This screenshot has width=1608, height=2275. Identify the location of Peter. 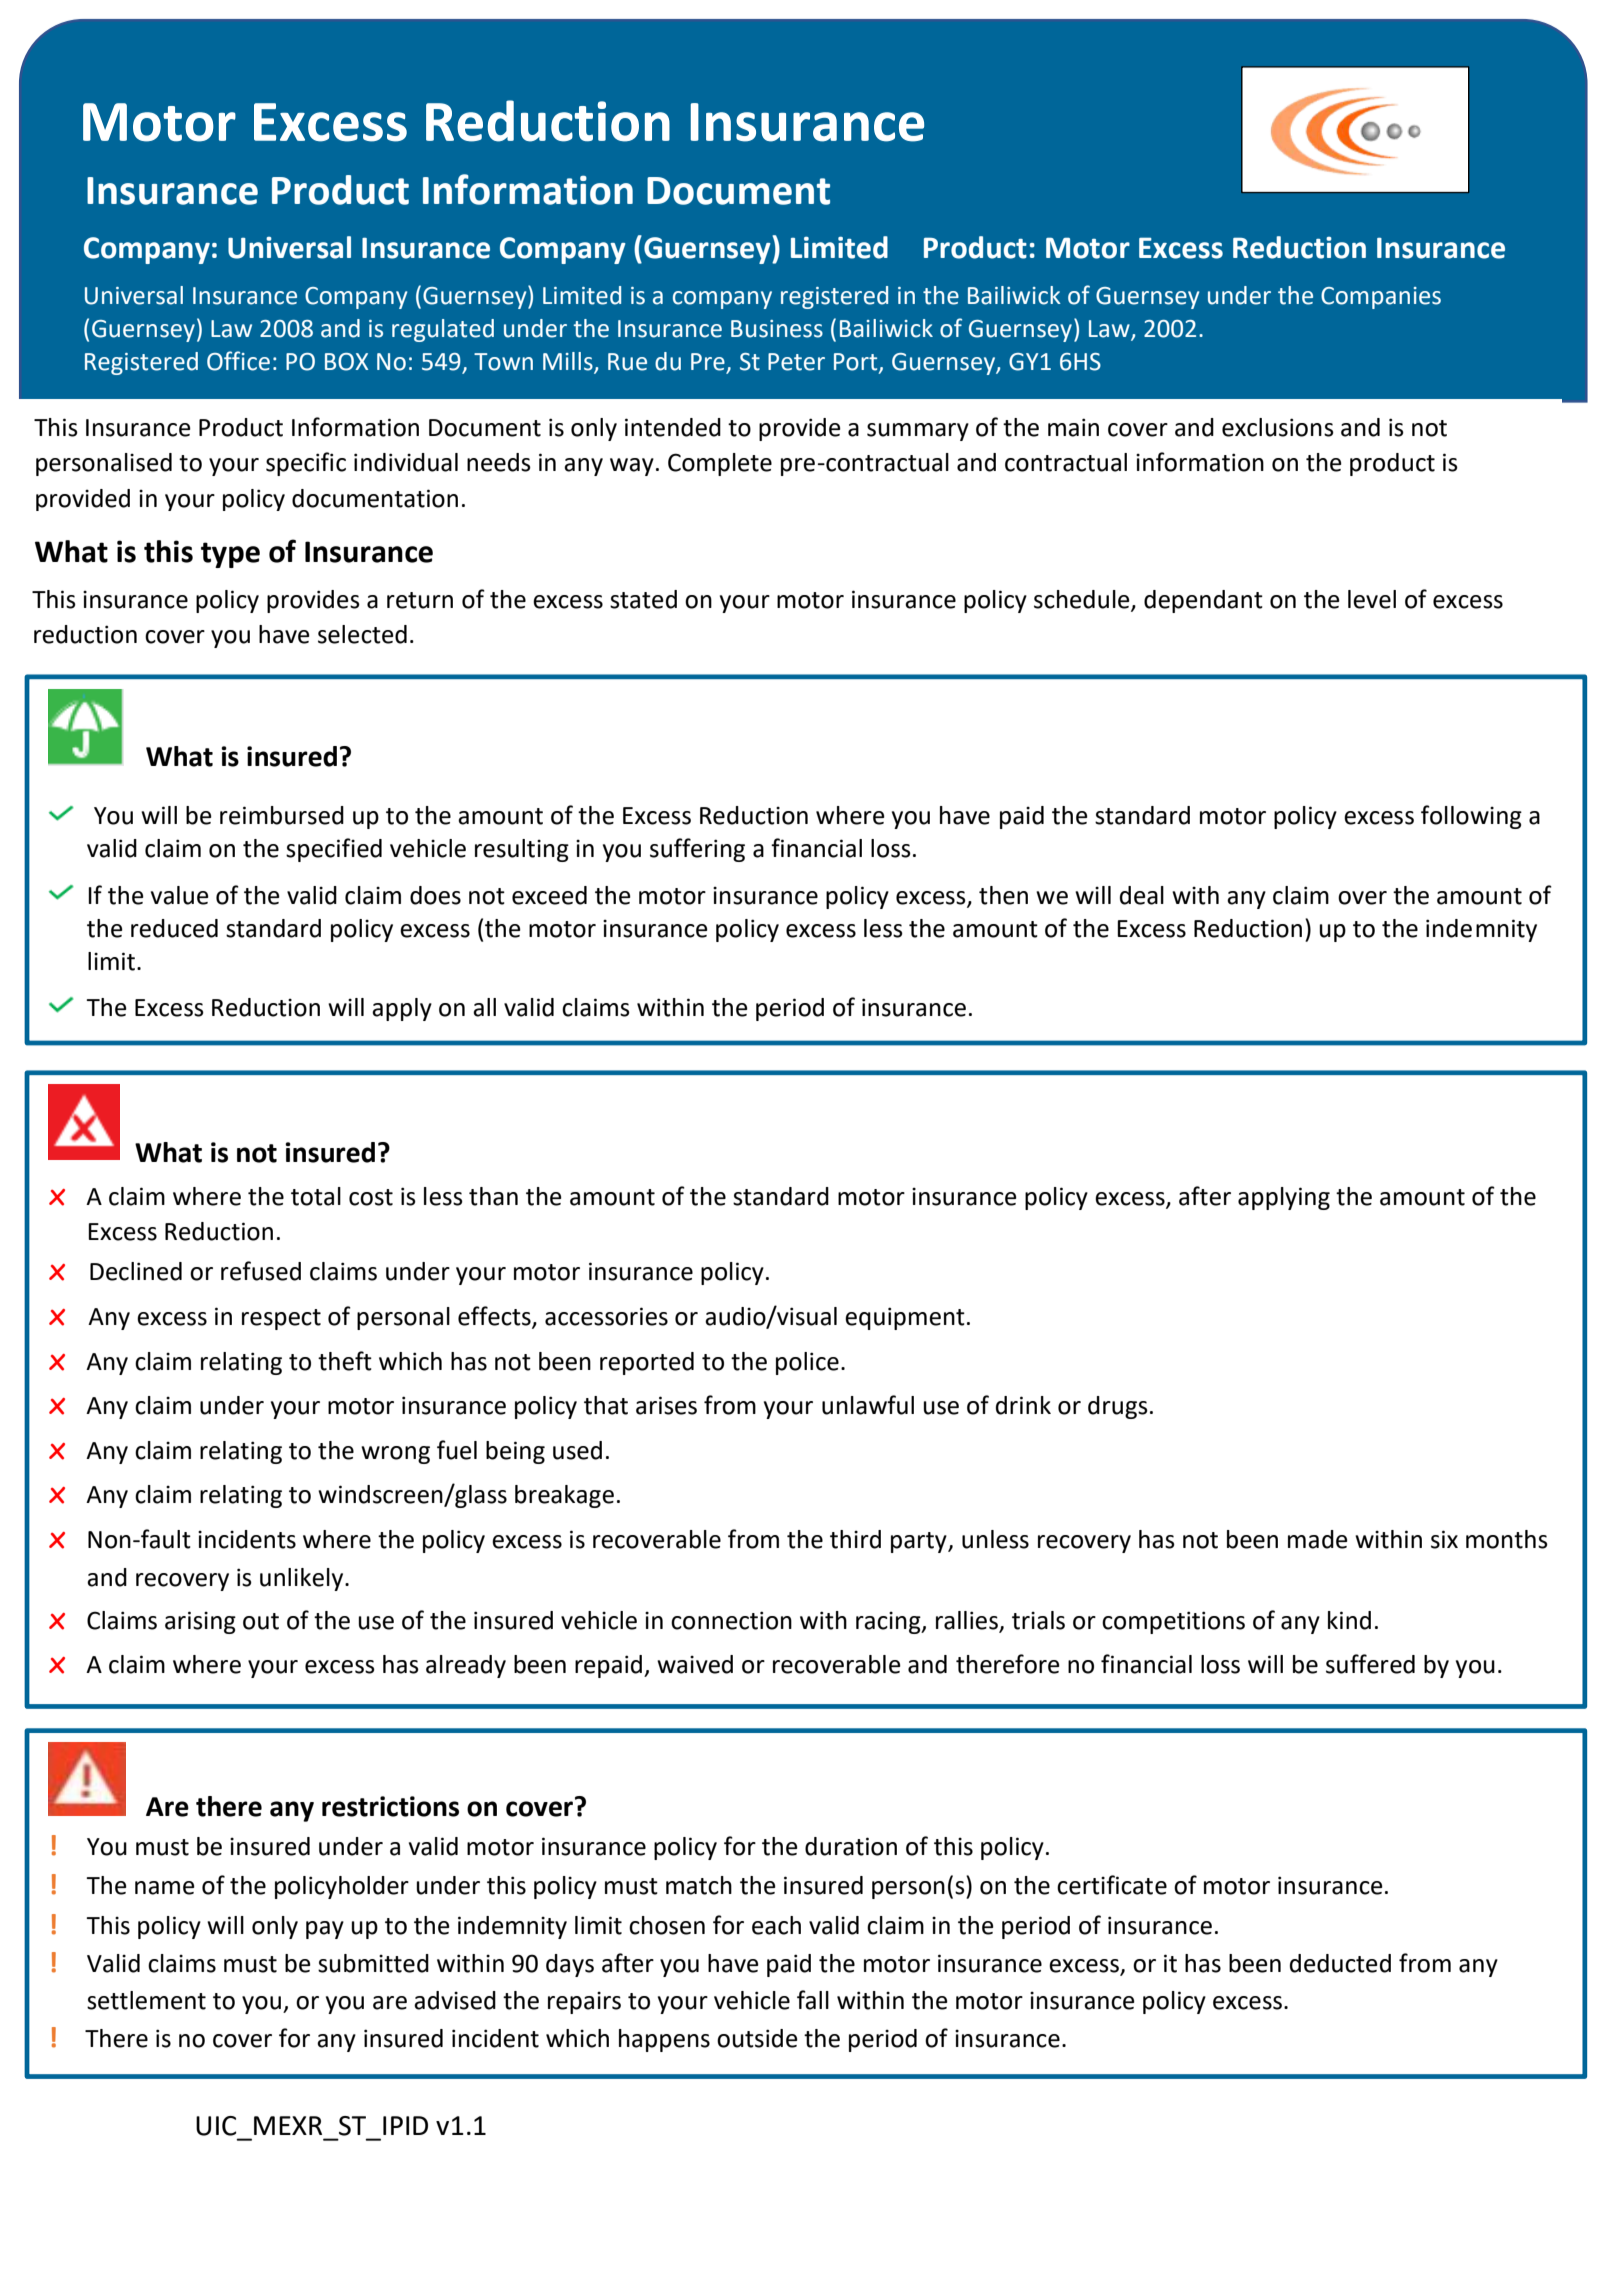
(796, 362).
